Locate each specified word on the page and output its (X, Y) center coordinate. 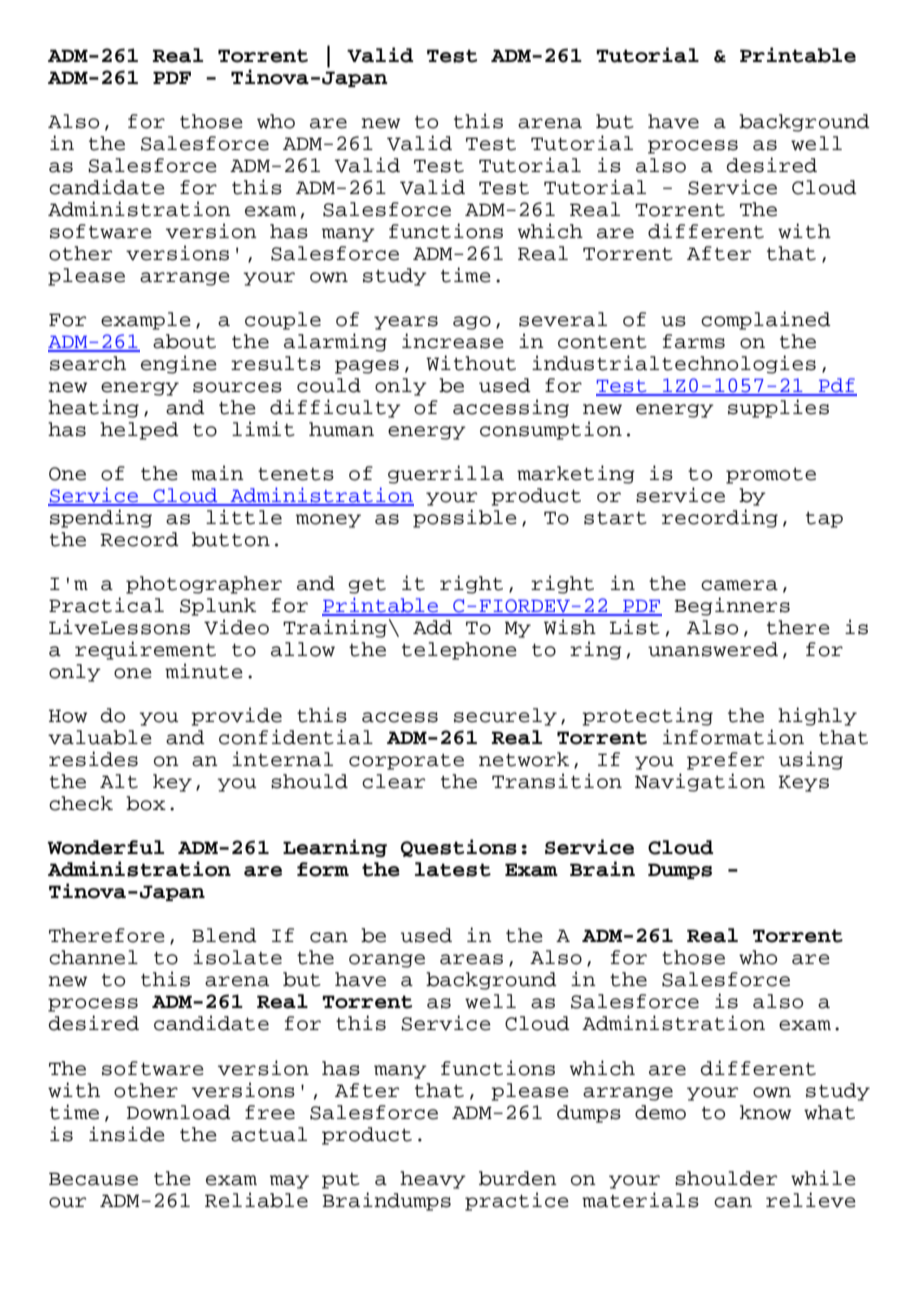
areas (471, 959)
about (184, 341)
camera (739, 585)
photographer (204, 585)
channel (93, 957)
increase (453, 341)
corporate (406, 762)
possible (465, 518)
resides (93, 759)
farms (694, 341)
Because (93, 1179)
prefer (725, 761)
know (765, 1112)
